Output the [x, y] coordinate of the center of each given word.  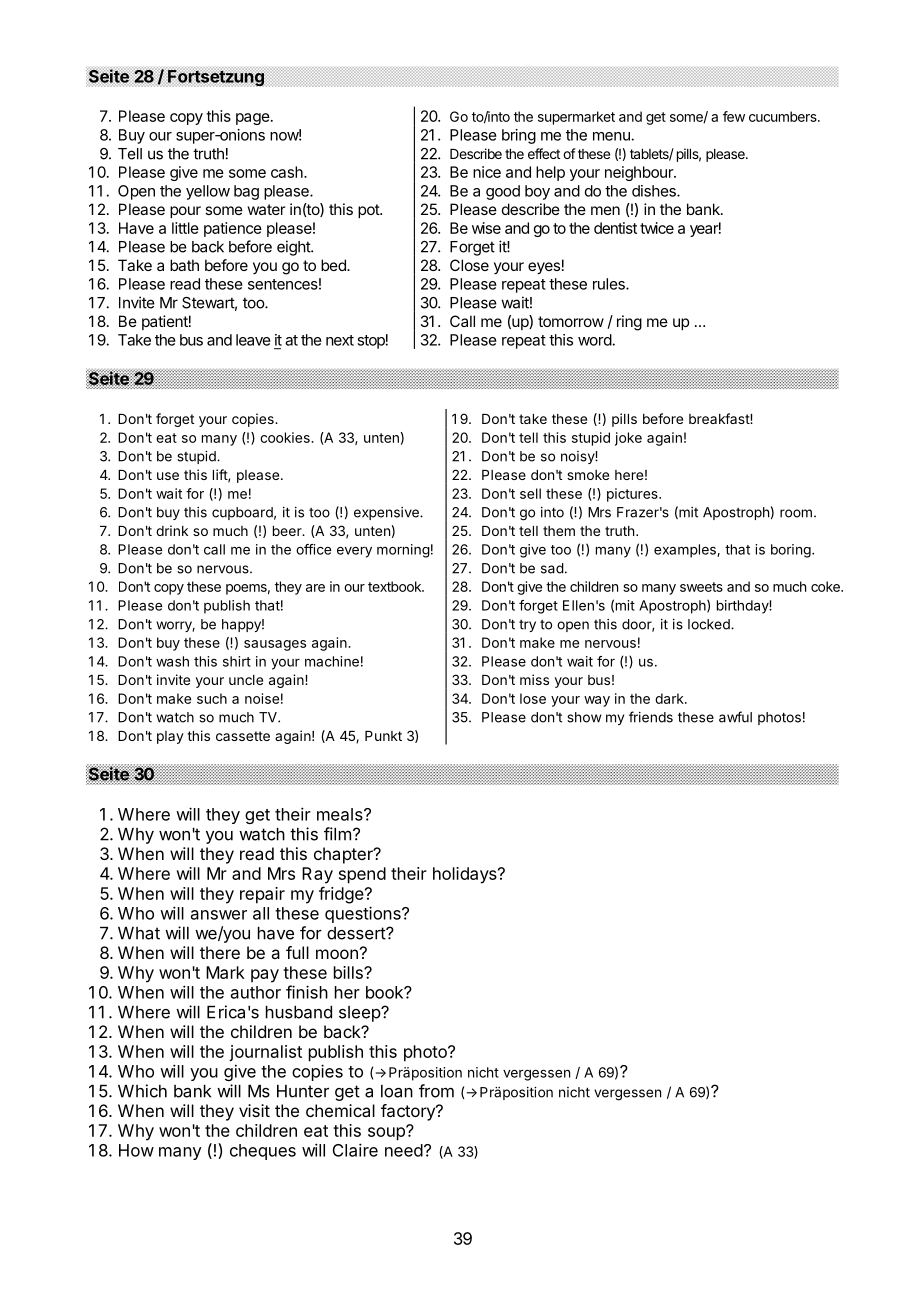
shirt [237, 661]
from [436, 1091]
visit [254, 1110]
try [527, 626]
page [253, 119]
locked [710, 624]
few [734, 116]
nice [487, 172]
